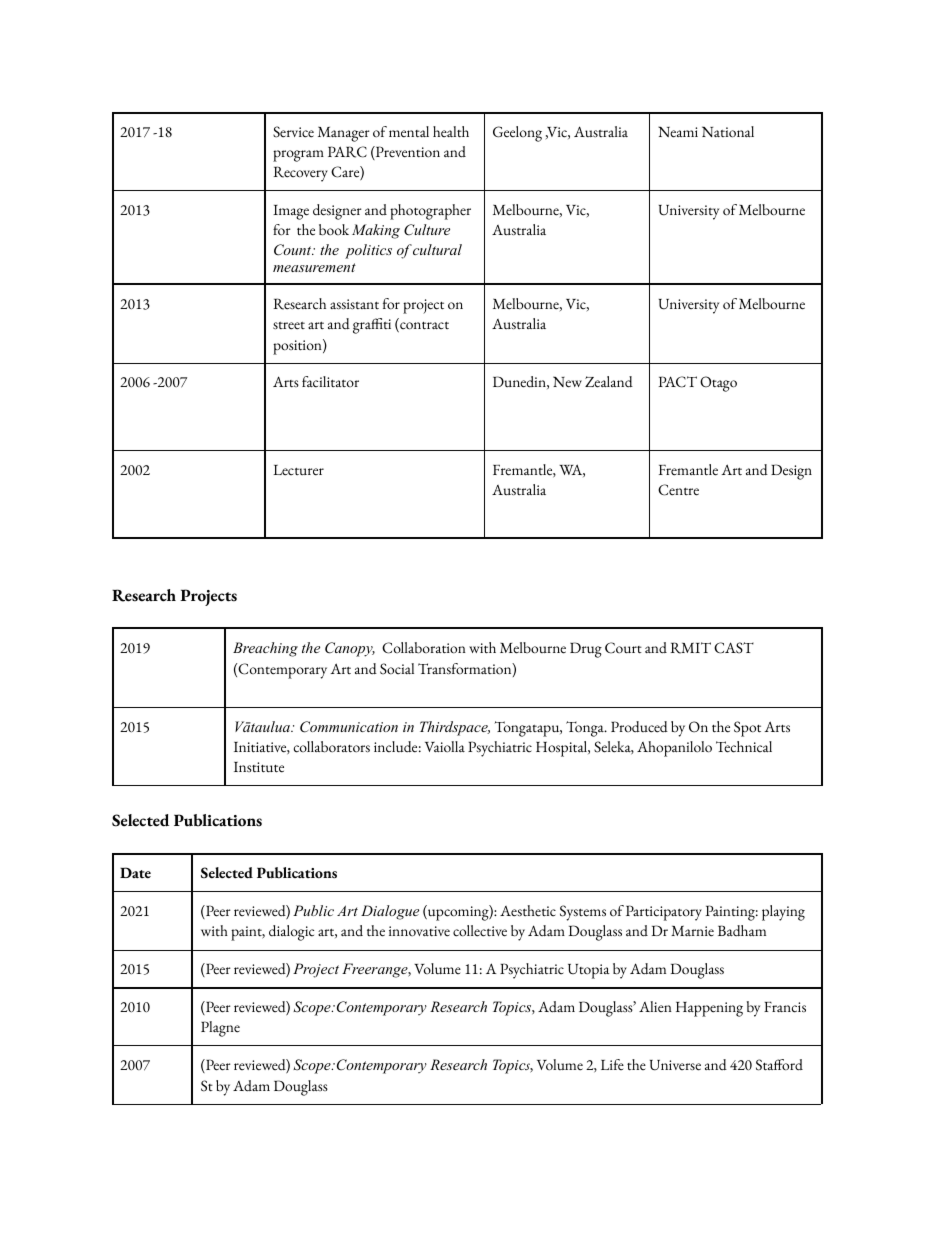 This image has width=952, height=1233. Describe the element at coordinates (289, 326) in the image. I see `street` at that location.
